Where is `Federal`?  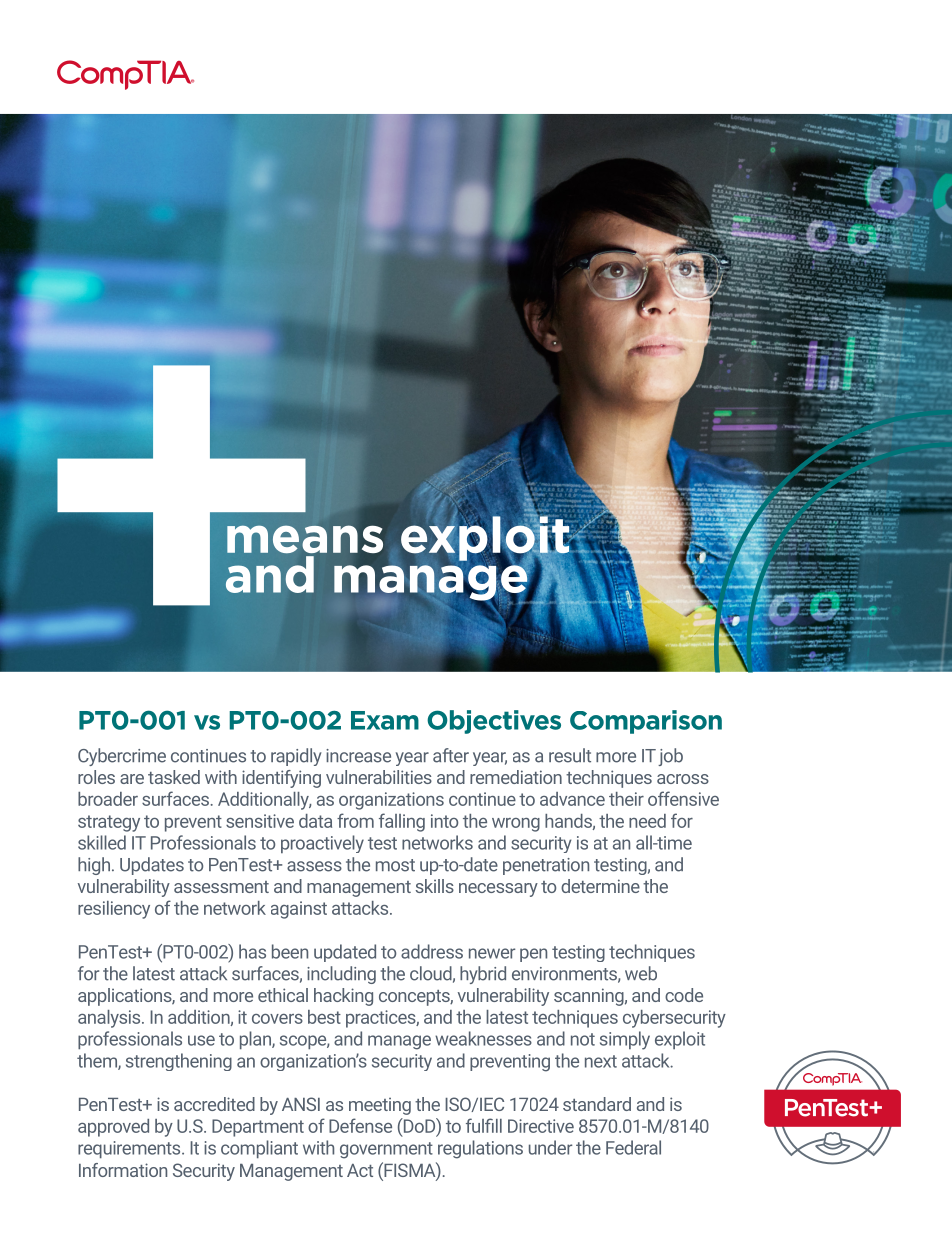
Federal is located at coordinates (633, 1147).
